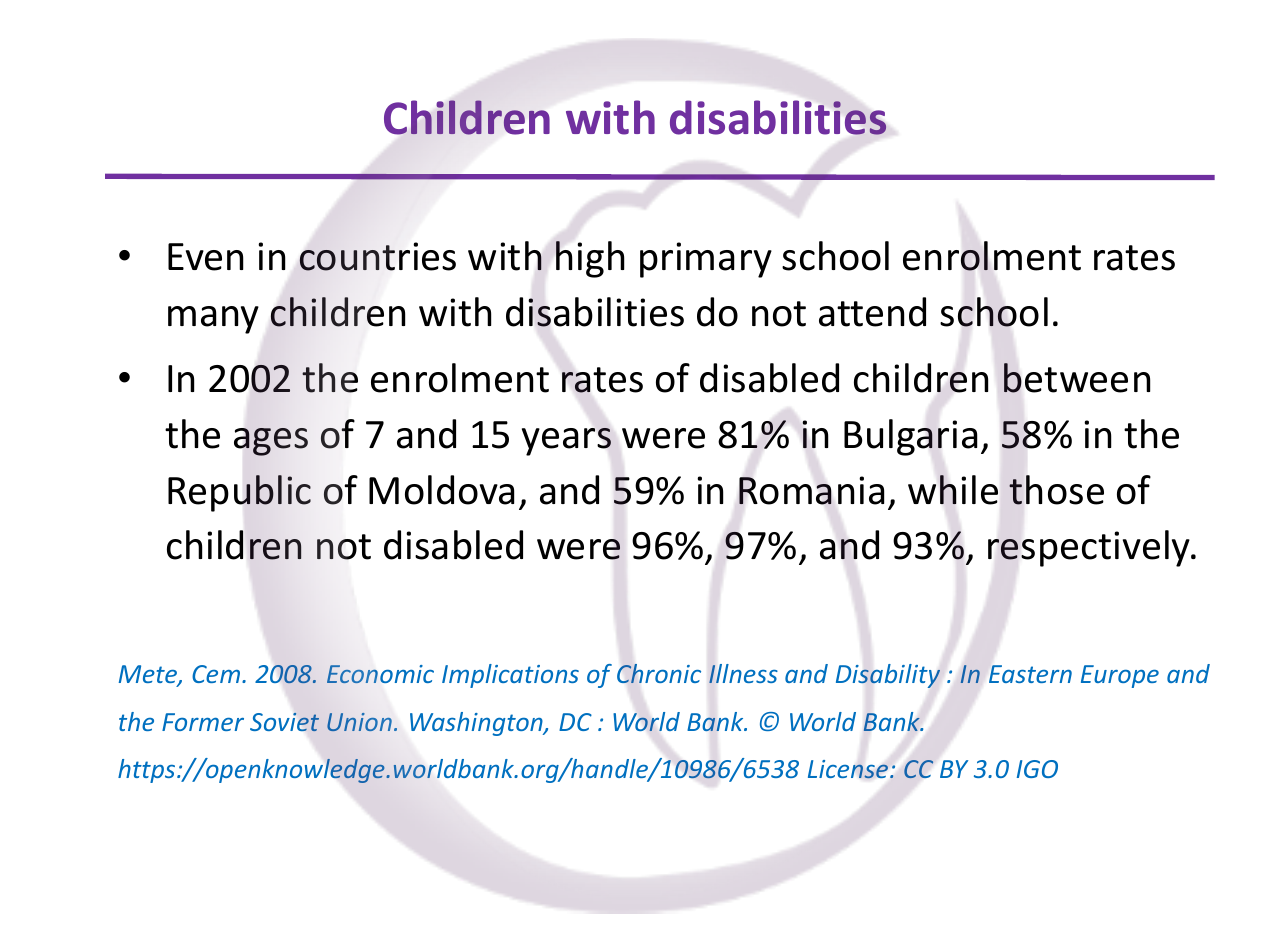  I want to click on License, so click(849, 769).
